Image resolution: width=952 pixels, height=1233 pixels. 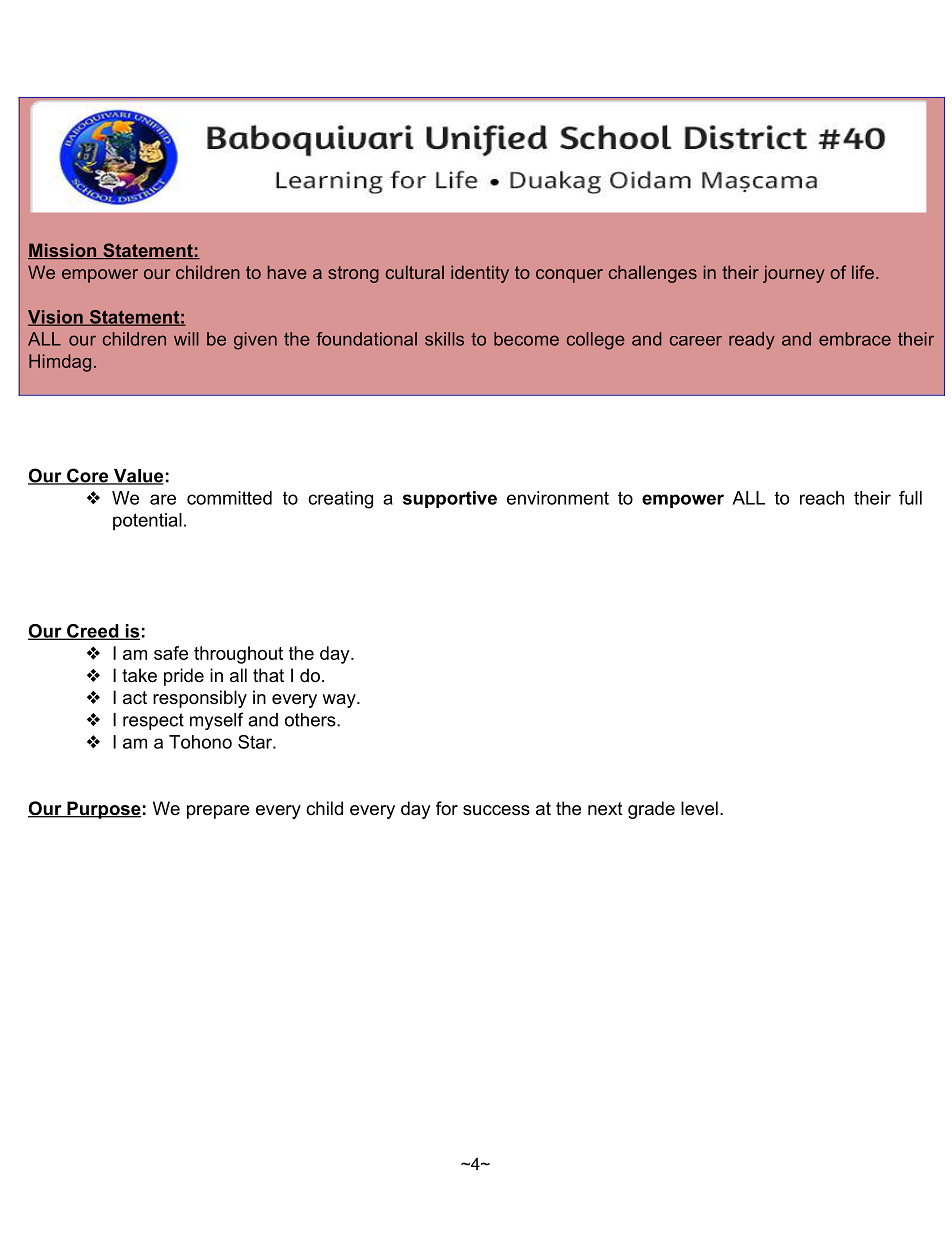 What do you see at coordinates (822, 498) in the screenshot?
I see `reach` at bounding box center [822, 498].
